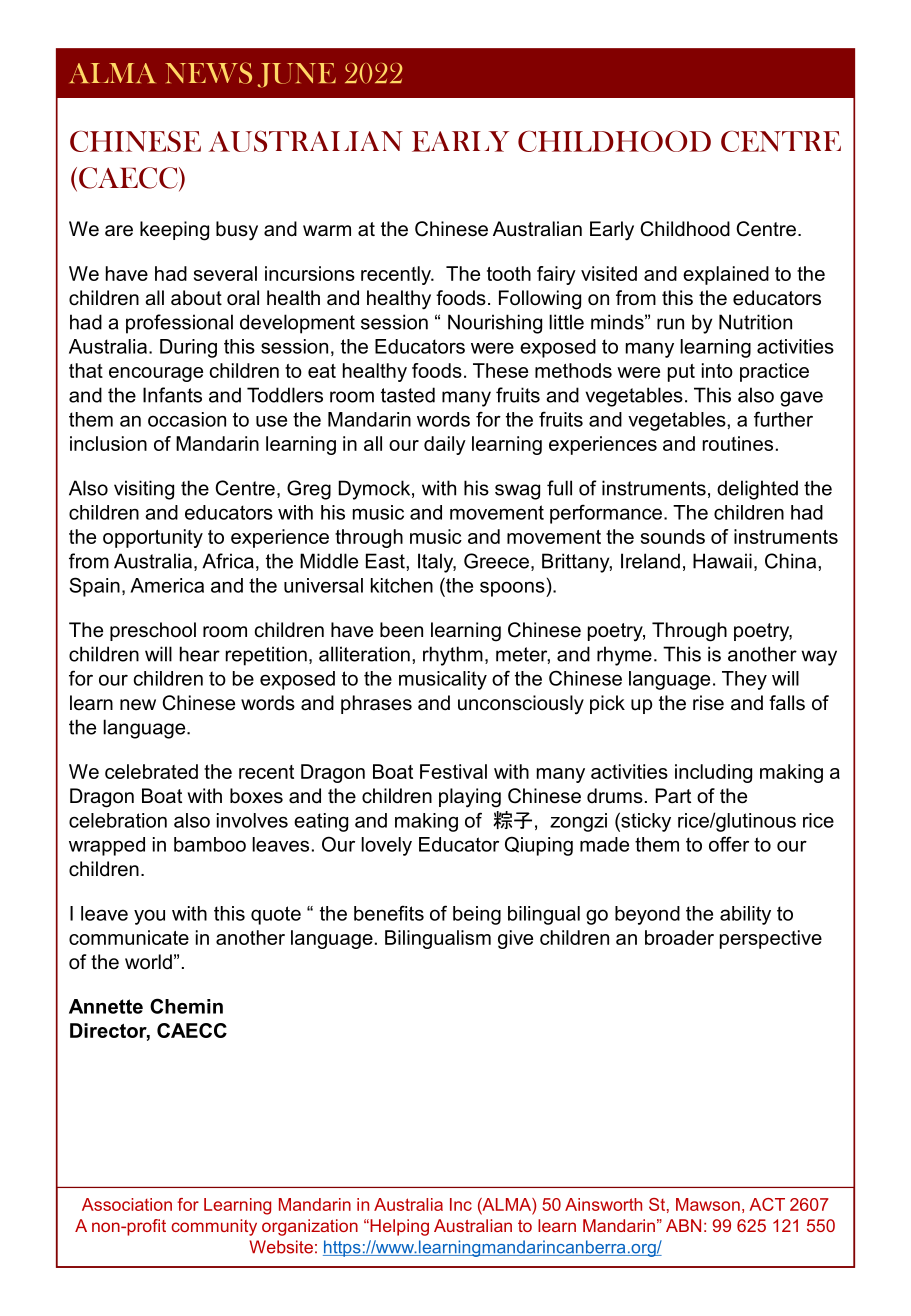 This screenshot has height=1316, width=911. I want to click on Mawson, so click(708, 1204).
